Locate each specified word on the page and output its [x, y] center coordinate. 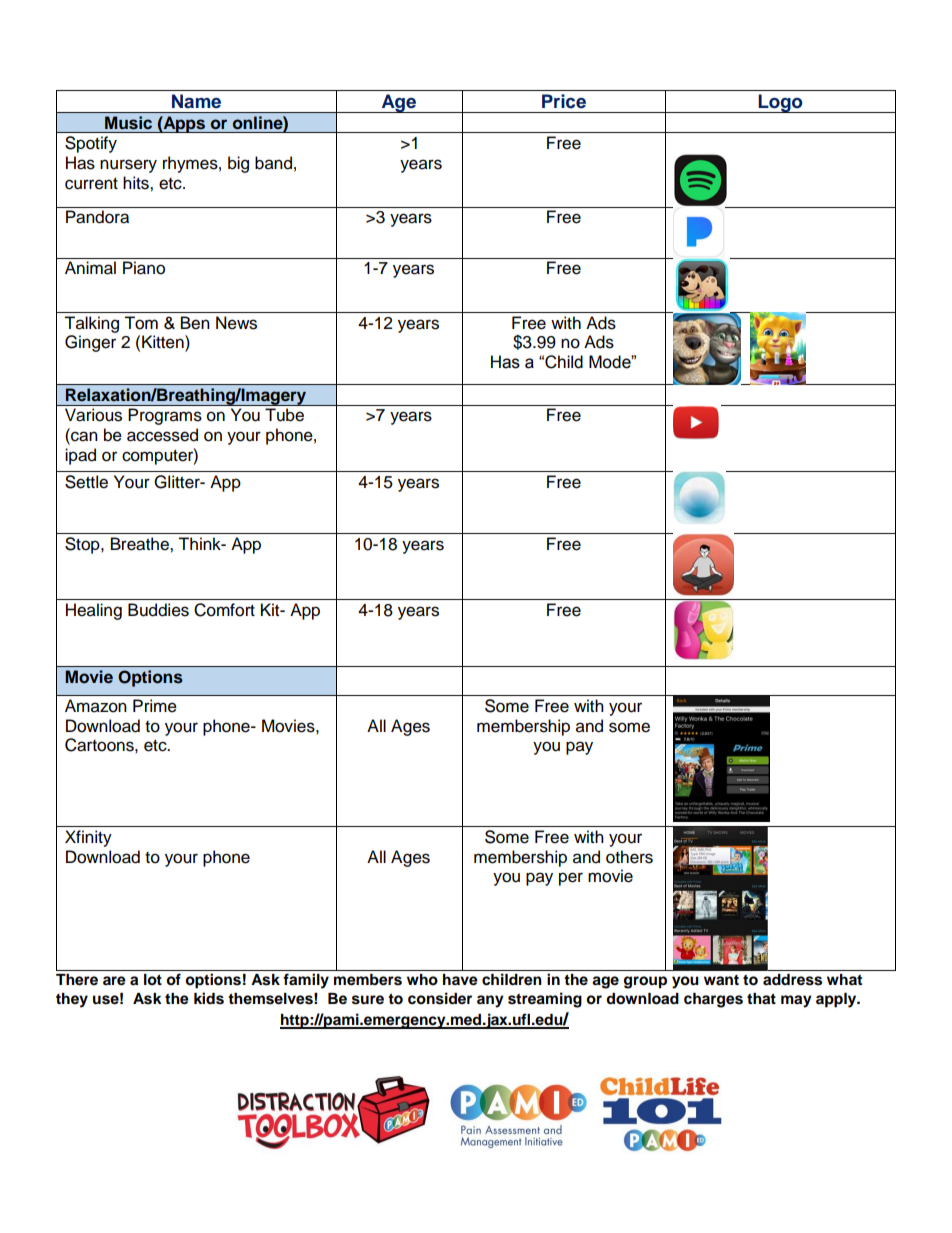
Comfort [224, 610]
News [236, 323]
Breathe [141, 544]
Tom [141, 323]
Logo [780, 103]
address [792, 980]
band [273, 163]
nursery [128, 166]
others [629, 857]
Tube [284, 415]
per [571, 879]
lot [153, 980]
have [460, 980]
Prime [155, 706]
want [721, 980]
